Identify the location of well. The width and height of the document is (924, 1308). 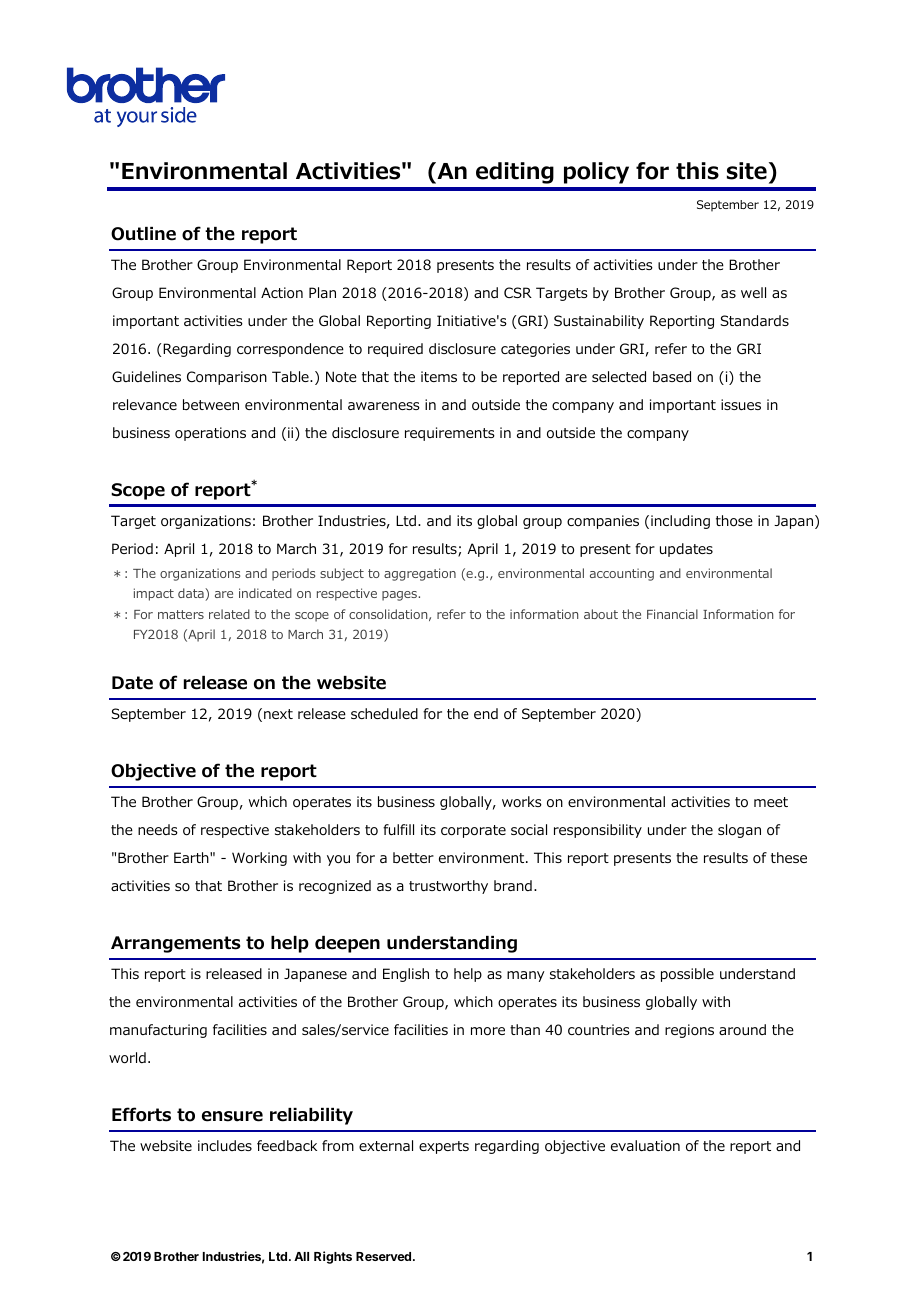
(753, 292).
